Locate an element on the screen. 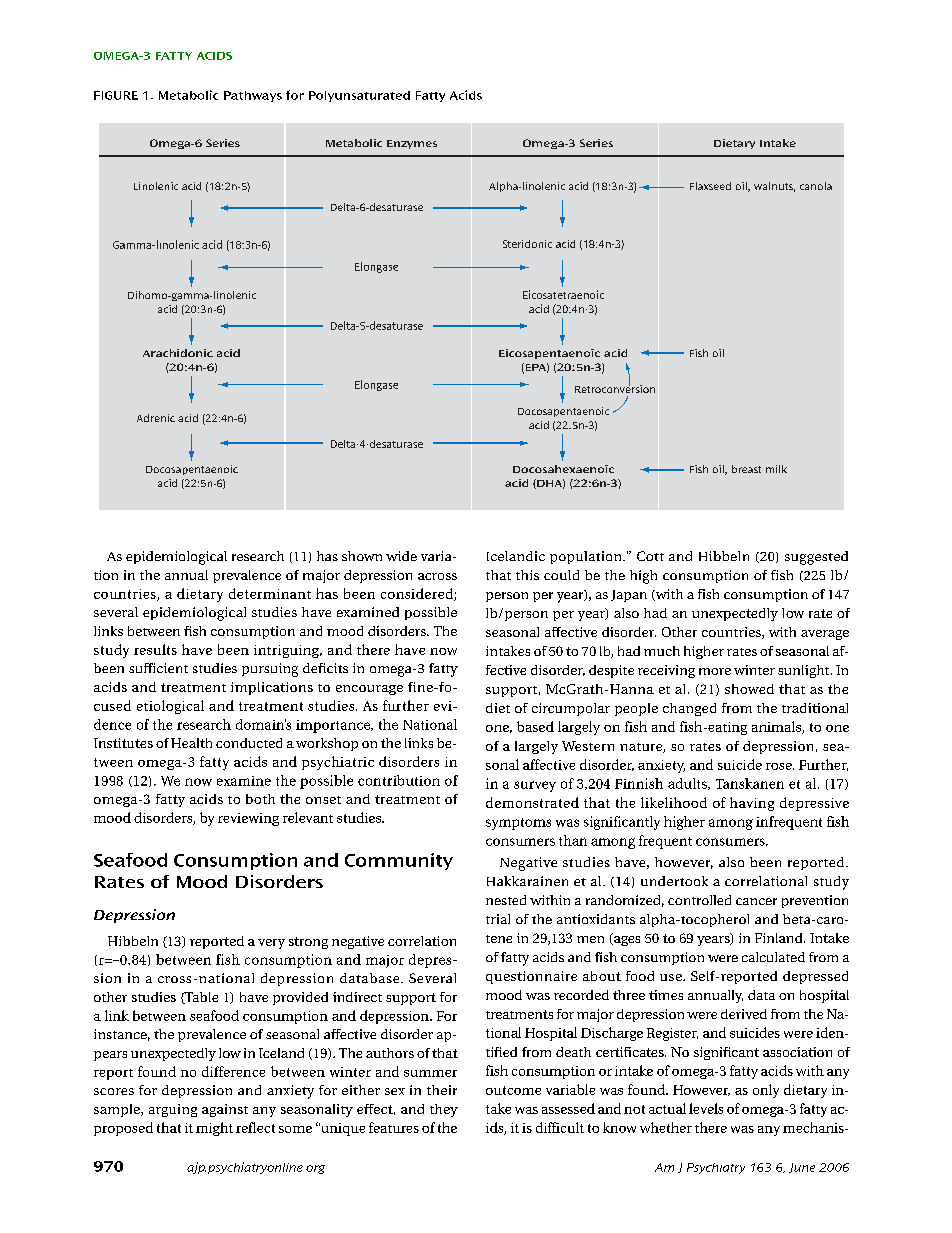 This screenshot has width=952, height=1233. Flaxseed is located at coordinates (710, 186).
